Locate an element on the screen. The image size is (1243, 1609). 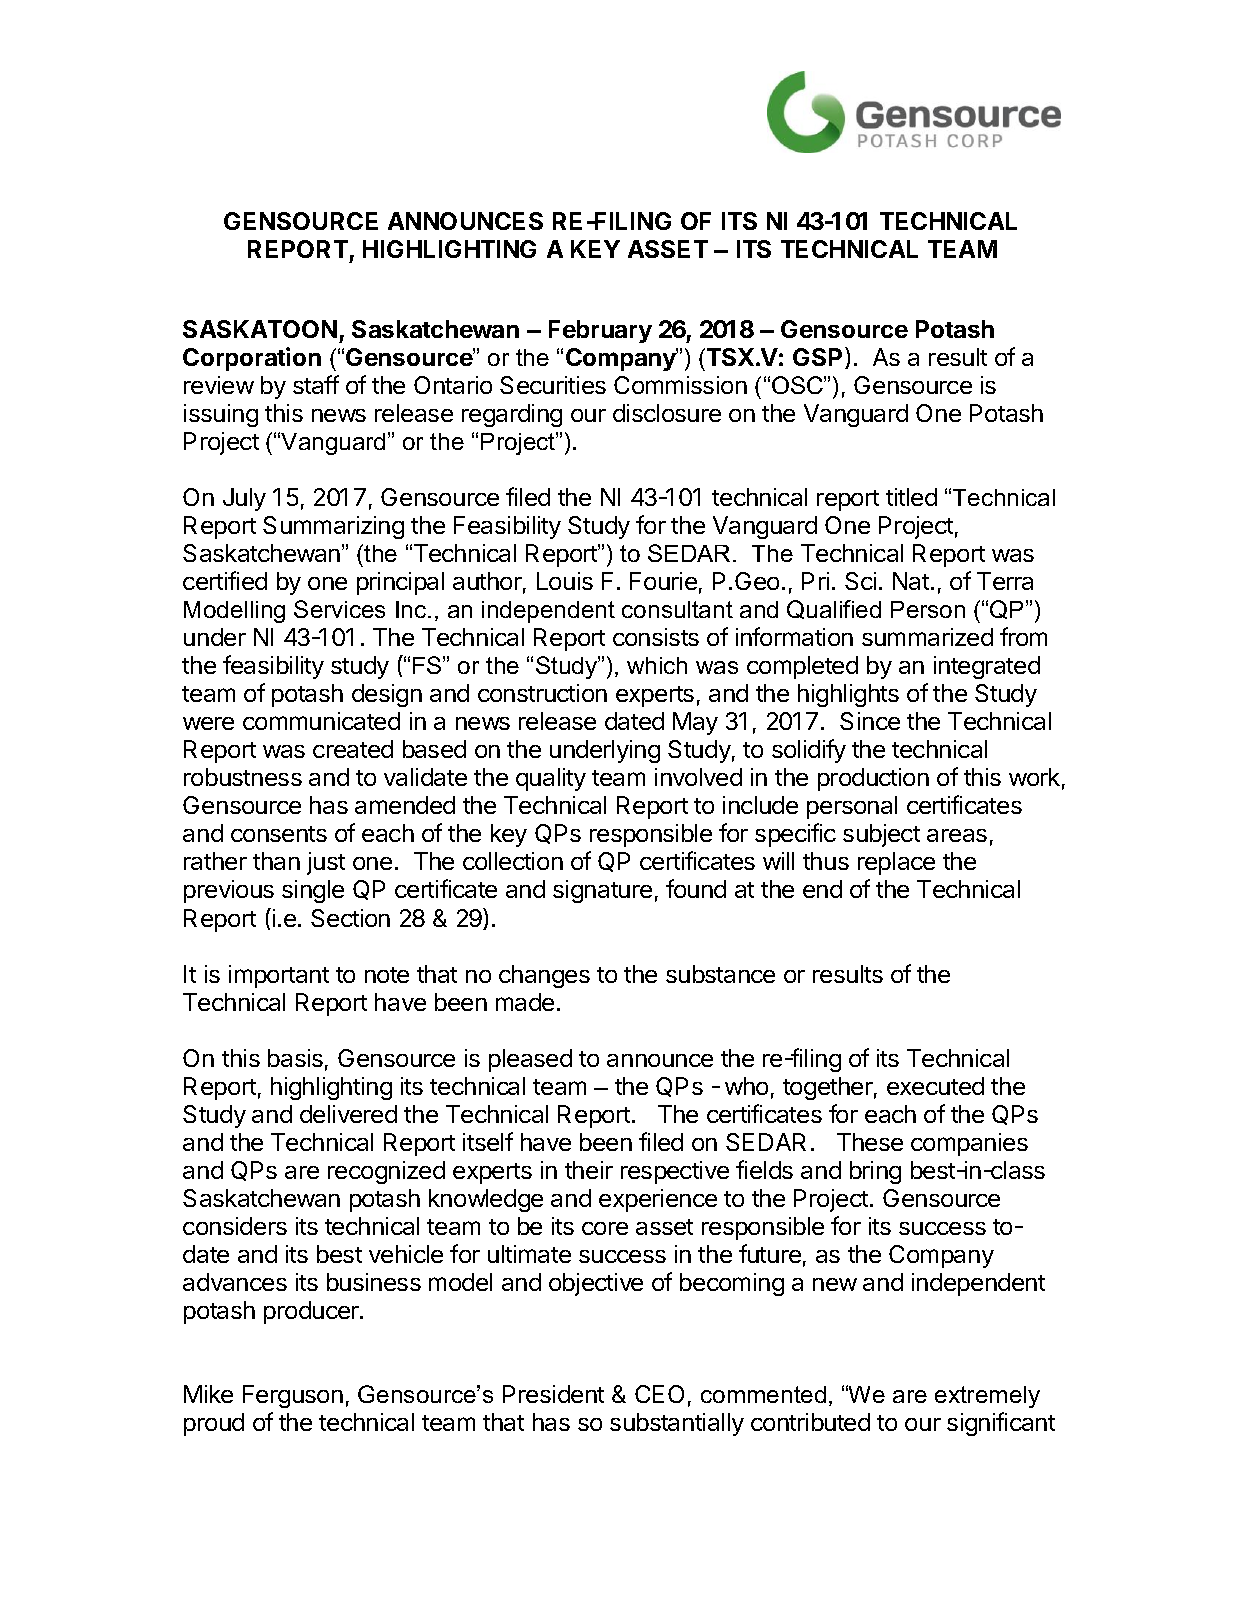
staff is located at coordinates (316, 384).
